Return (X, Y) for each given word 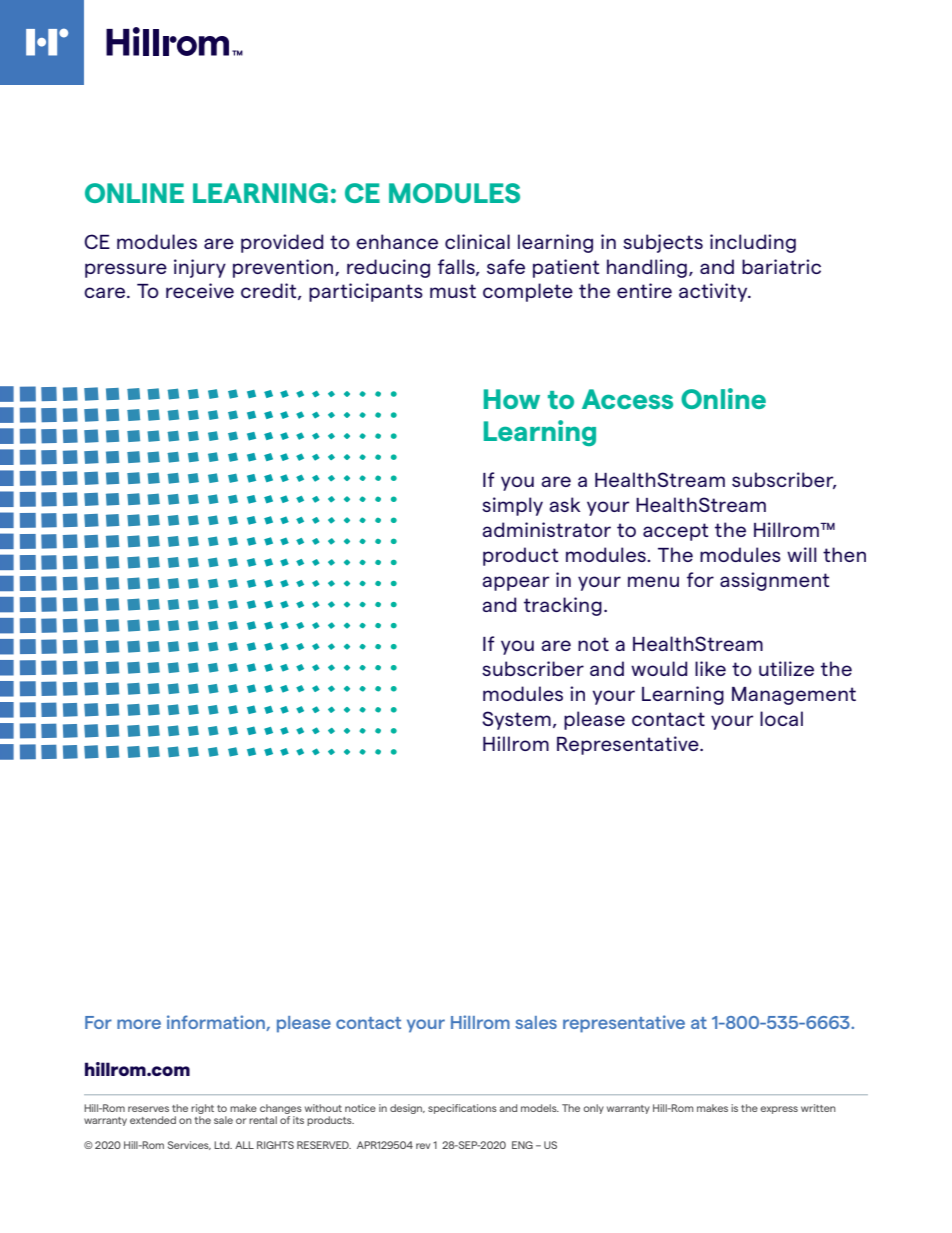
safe (506, 266)
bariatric (781, 266)
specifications (462, 1109)
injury (200, 268)
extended (153, 1120)
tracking (563, 606)
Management (794, 696)
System (516, 720)
